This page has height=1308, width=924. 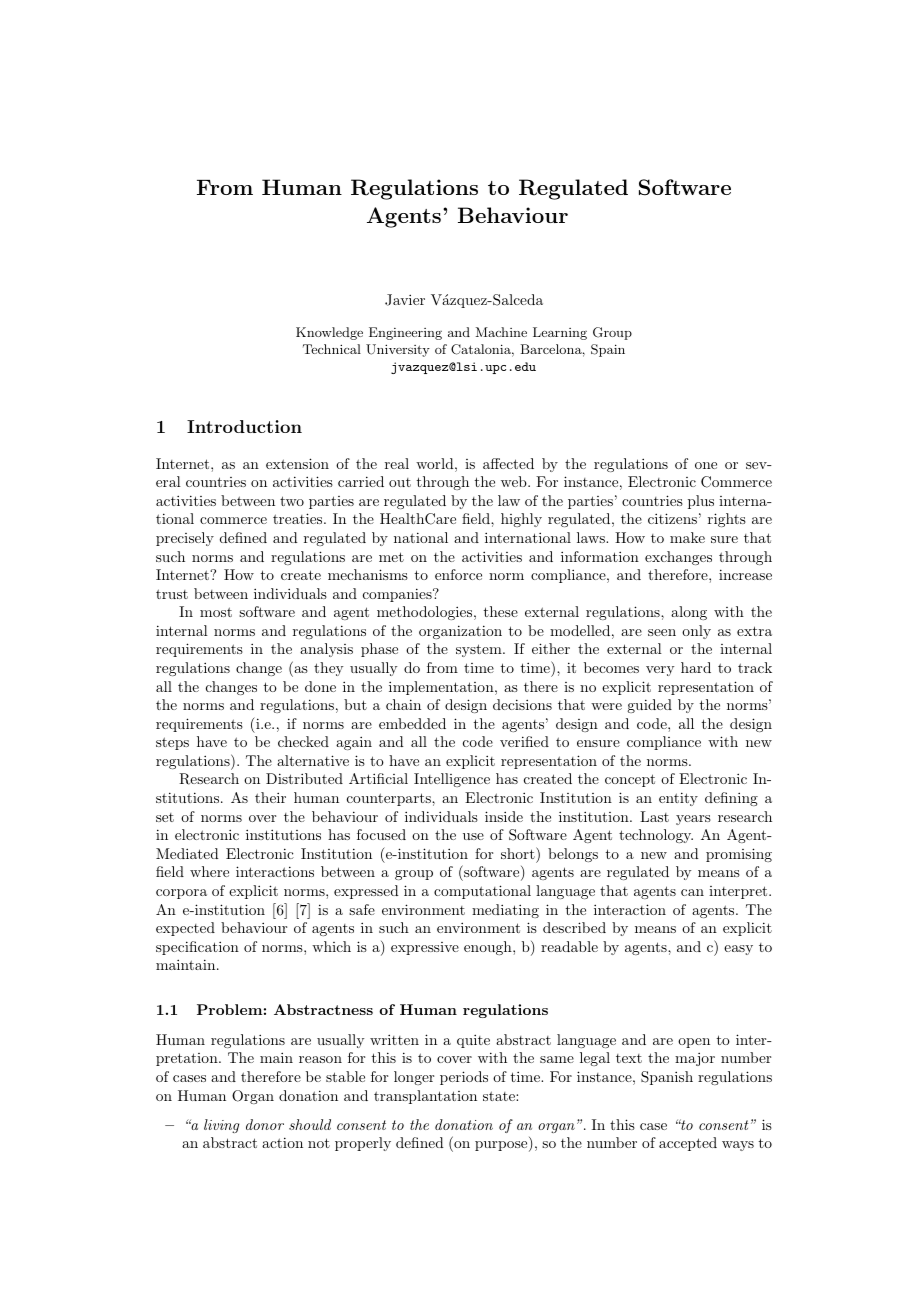 What do you see at coordinates (412, 723) in the page?
I see `embedded` at bounding box center [412, 723].
